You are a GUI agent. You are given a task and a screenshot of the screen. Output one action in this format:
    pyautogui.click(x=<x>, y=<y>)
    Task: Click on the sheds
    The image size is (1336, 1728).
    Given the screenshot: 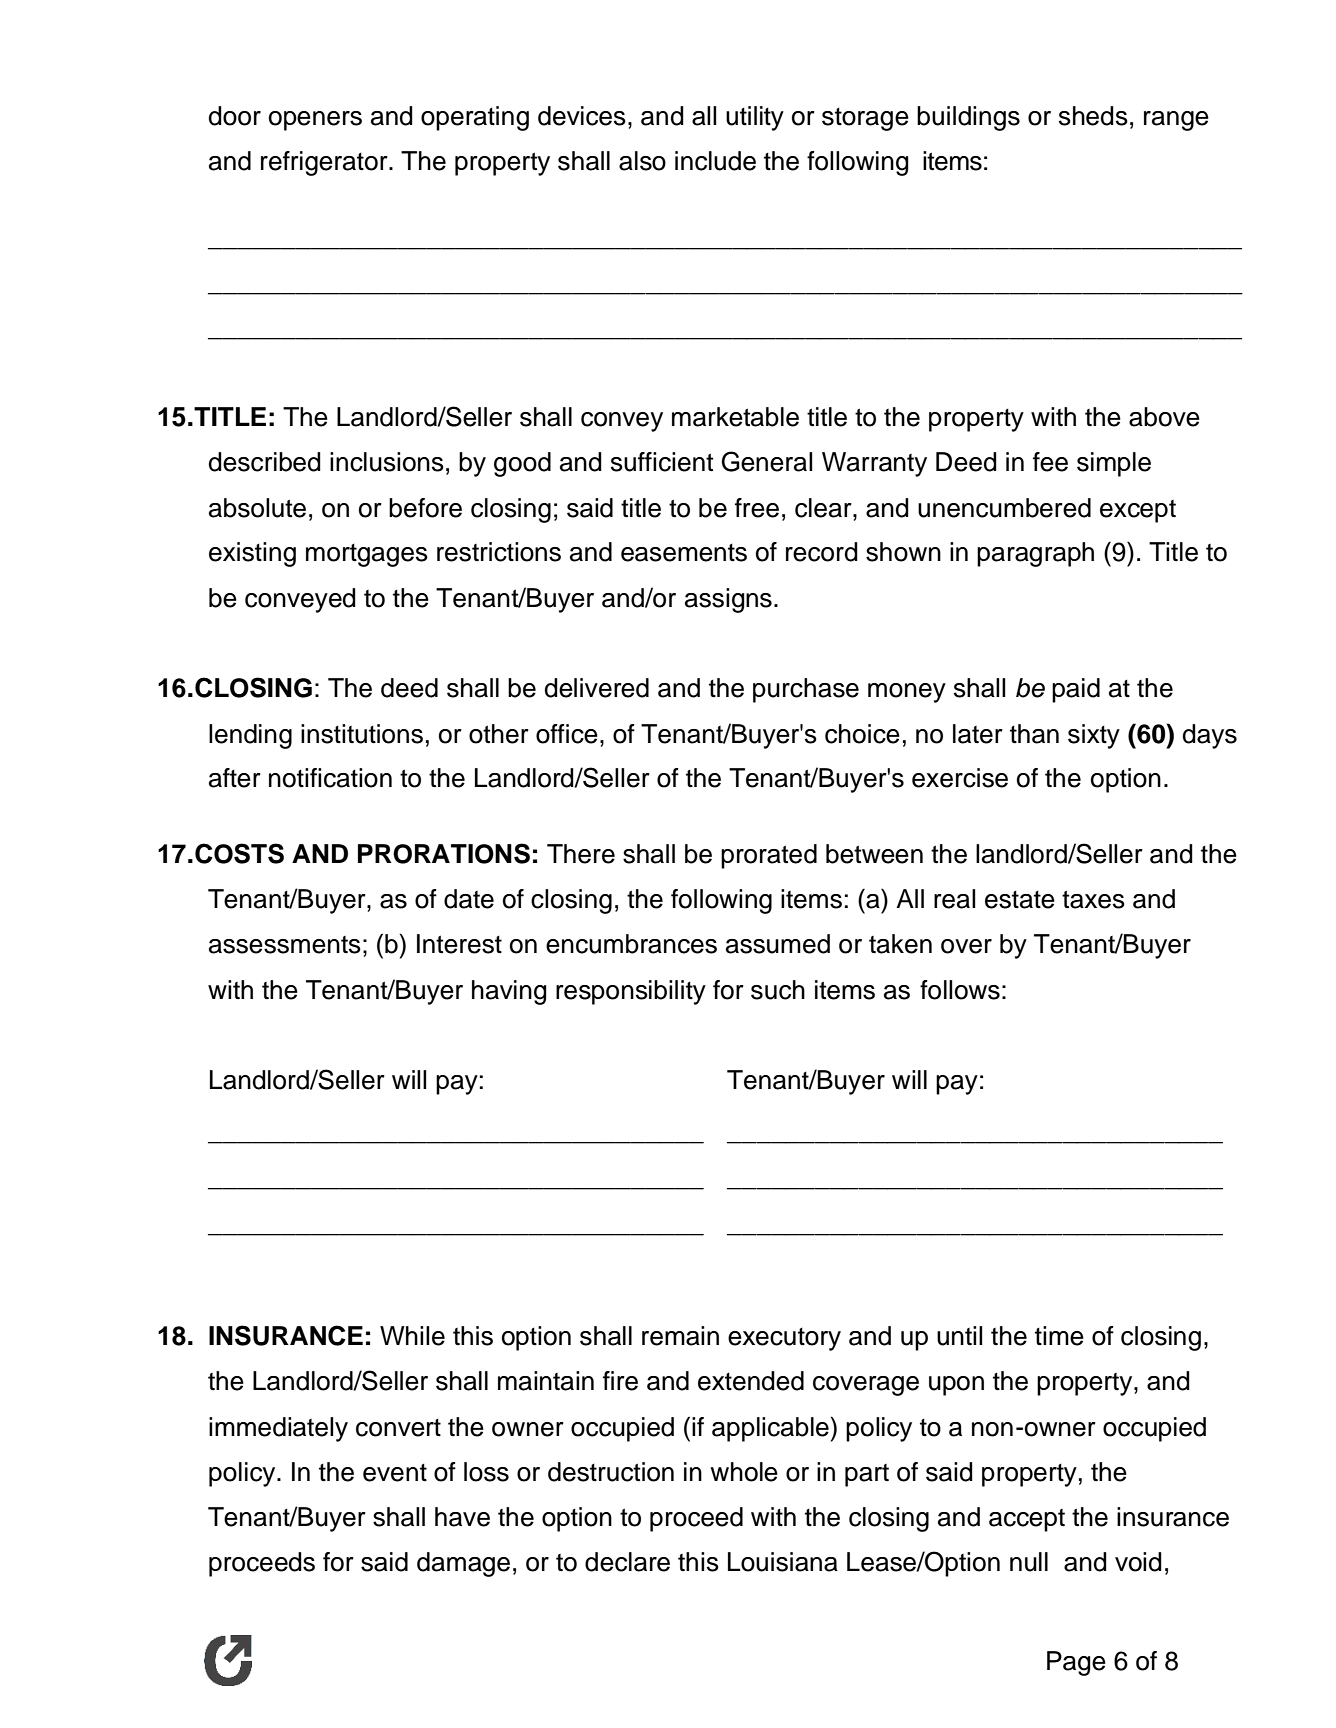 What is the action you would take?
    pyautogui.click(x=1093, y=116)
